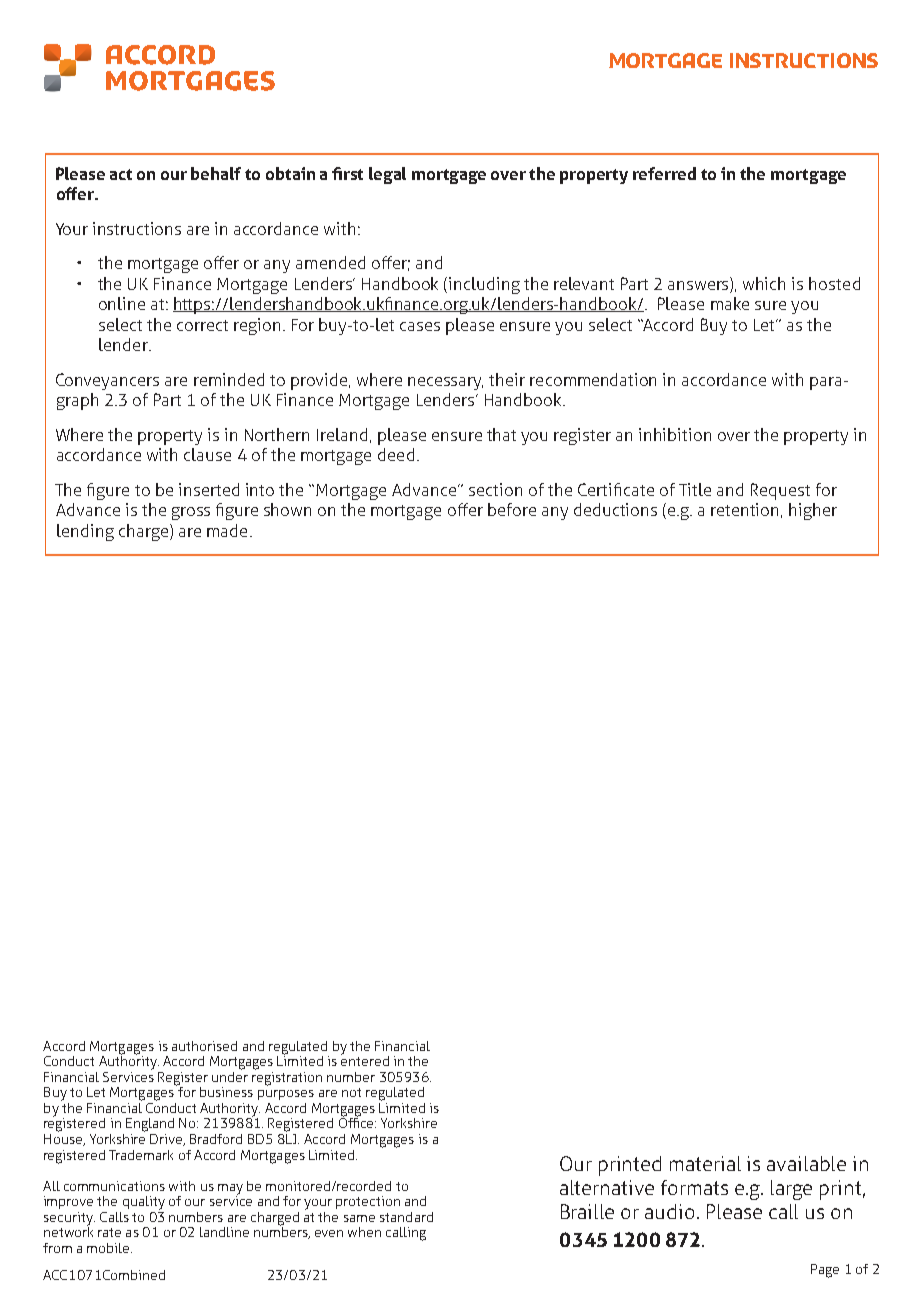  I want to click on before, so click(512, 509).
